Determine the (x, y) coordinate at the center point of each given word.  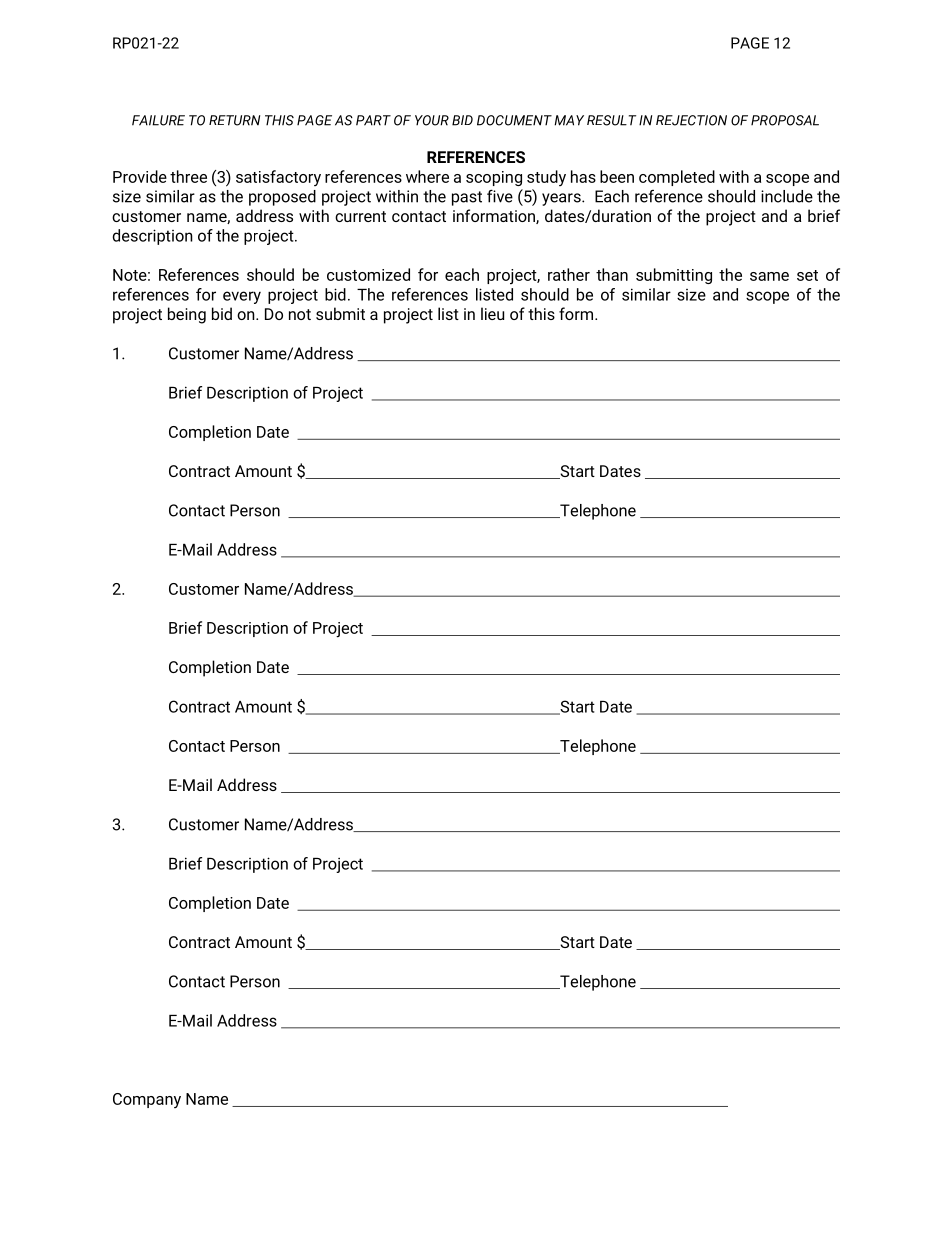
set (807, 275)
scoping (494, 178)
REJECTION (691, 120)
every (242, 297)
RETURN (234, 120)
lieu (492, 313)
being (187, 315)
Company (147, 1100)
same (769, 276)
